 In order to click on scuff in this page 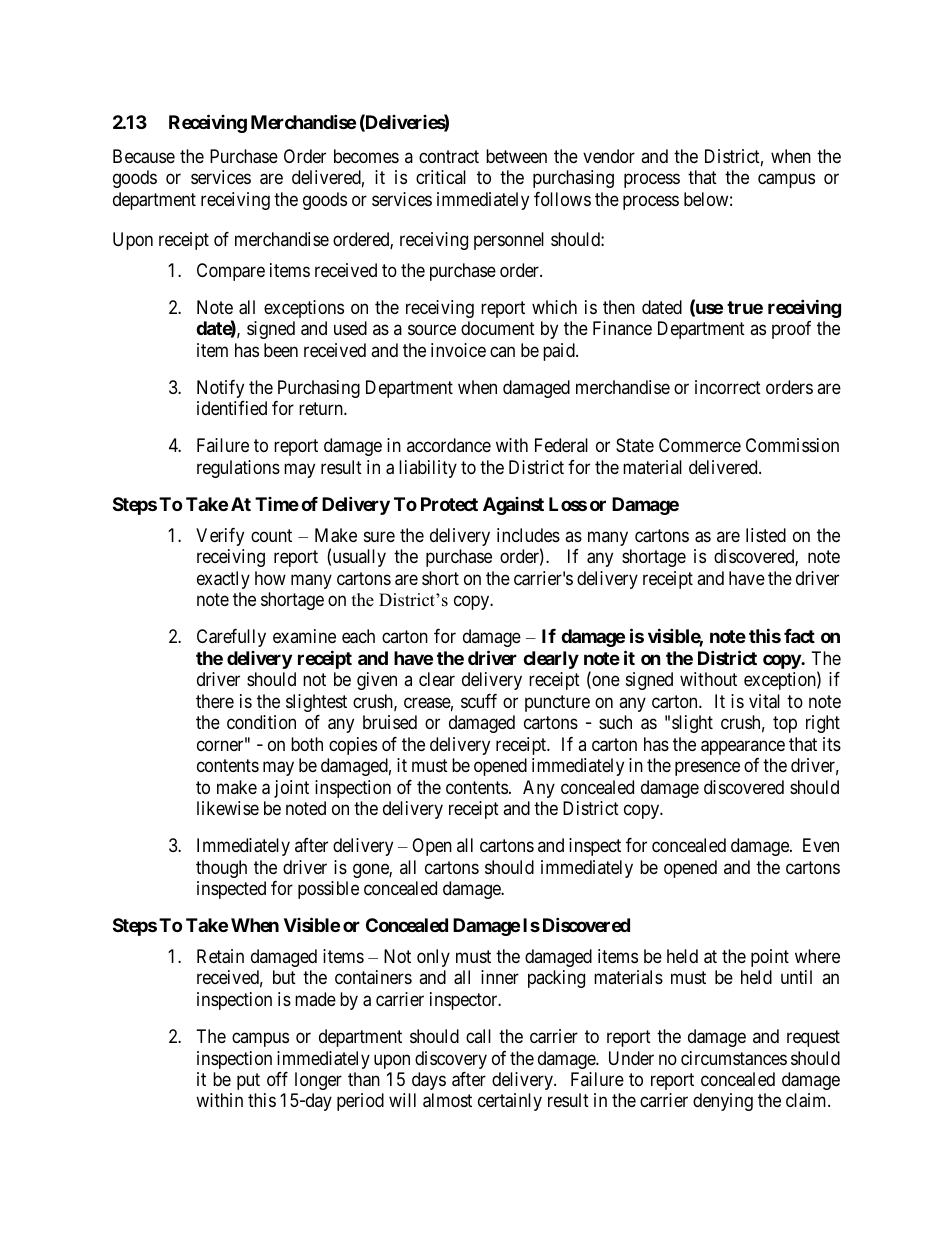, I will do `click(479, 701)`.
